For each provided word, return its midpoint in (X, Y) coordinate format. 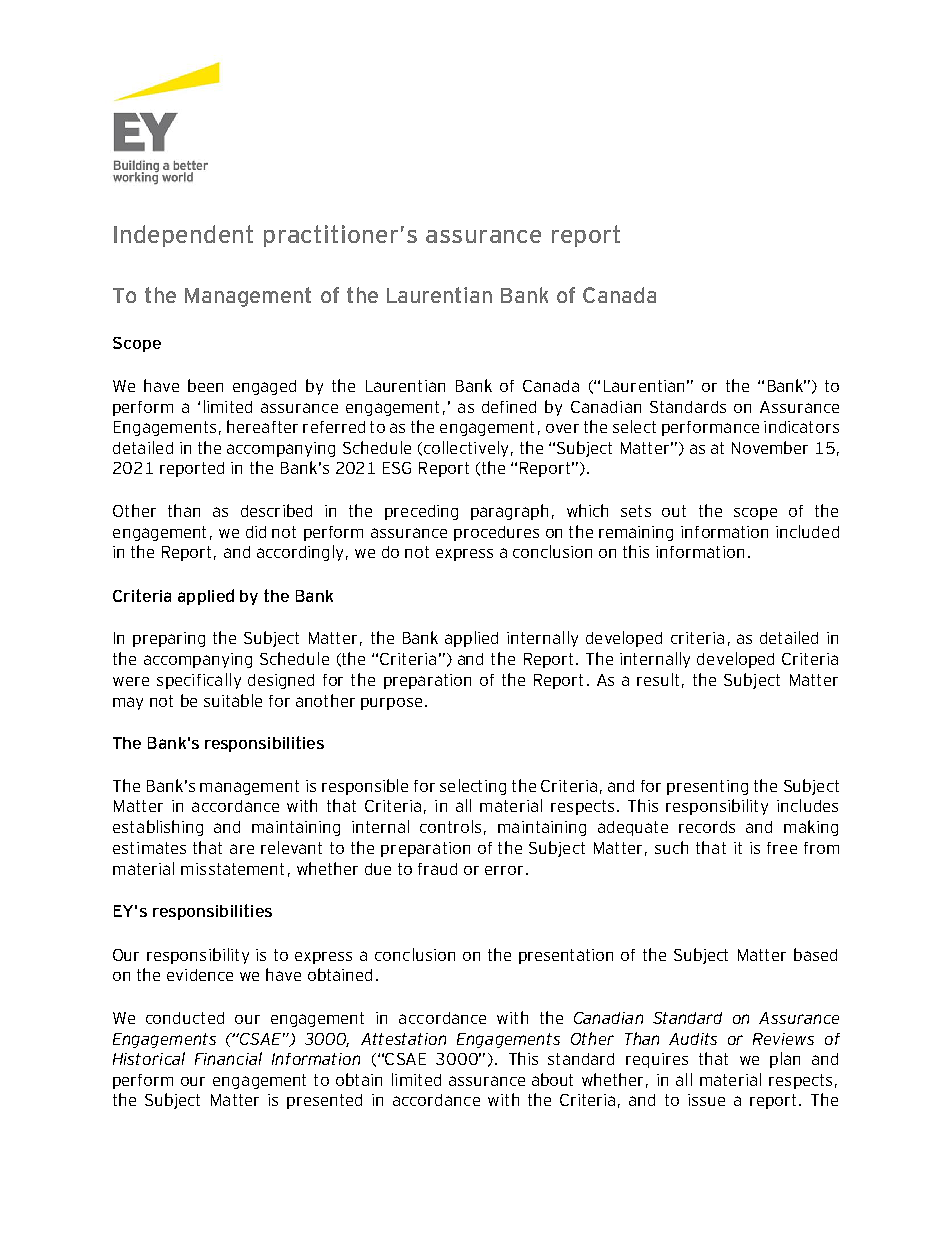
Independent (183, 236)
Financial (228, 1058)
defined (509, 407)
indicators (801, 427)
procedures (496, 533)
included (807, 531)
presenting (707, 787)
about (552, 1079)
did (256, 532)
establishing (158, 828)
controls (450, 826)
